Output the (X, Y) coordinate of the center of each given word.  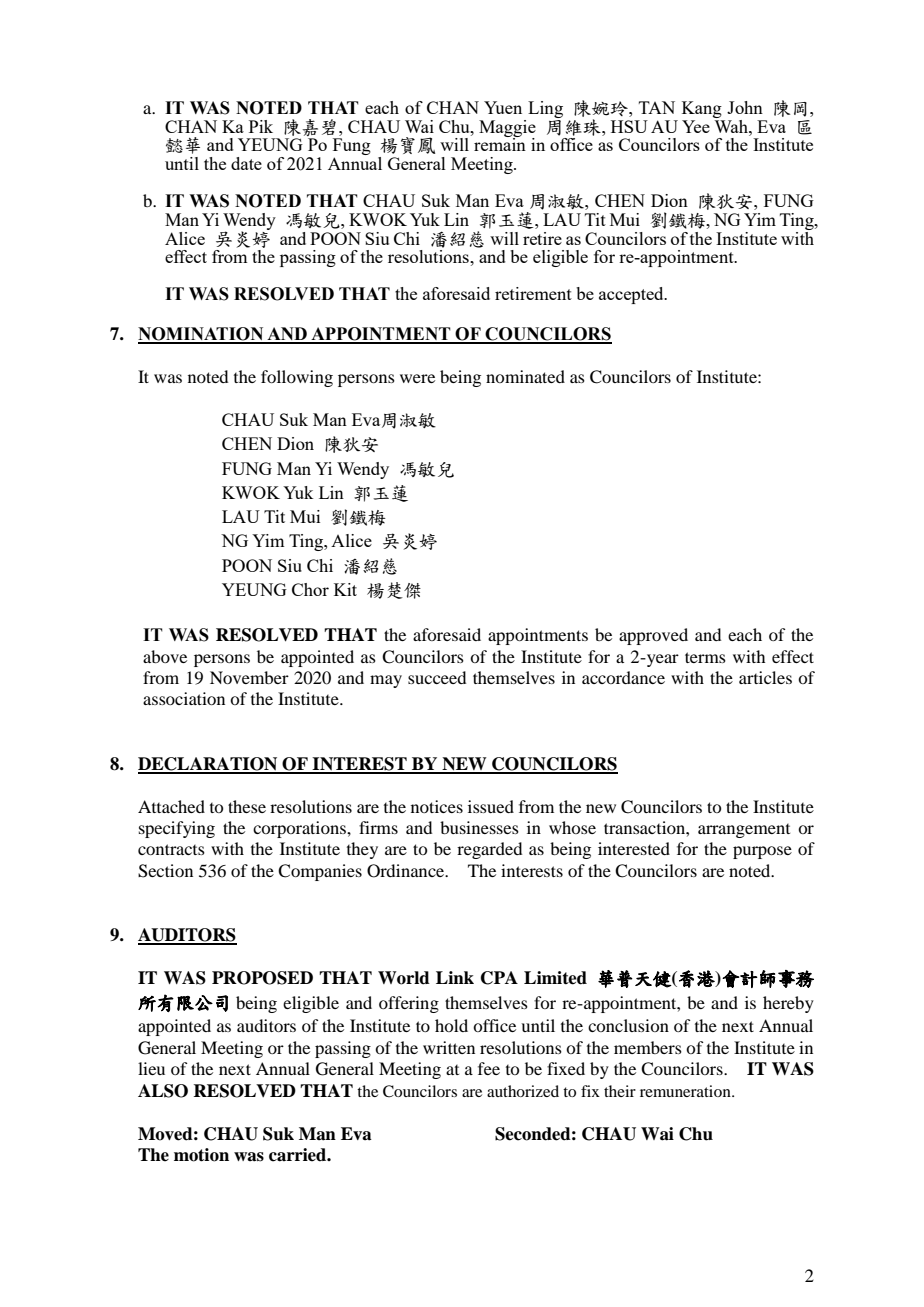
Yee (696, 126)
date (246, 163)
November (249, 677)
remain (500, 143)
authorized (523, 1091)
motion (201, 1155)
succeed (437, 677)
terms (705, 657)
